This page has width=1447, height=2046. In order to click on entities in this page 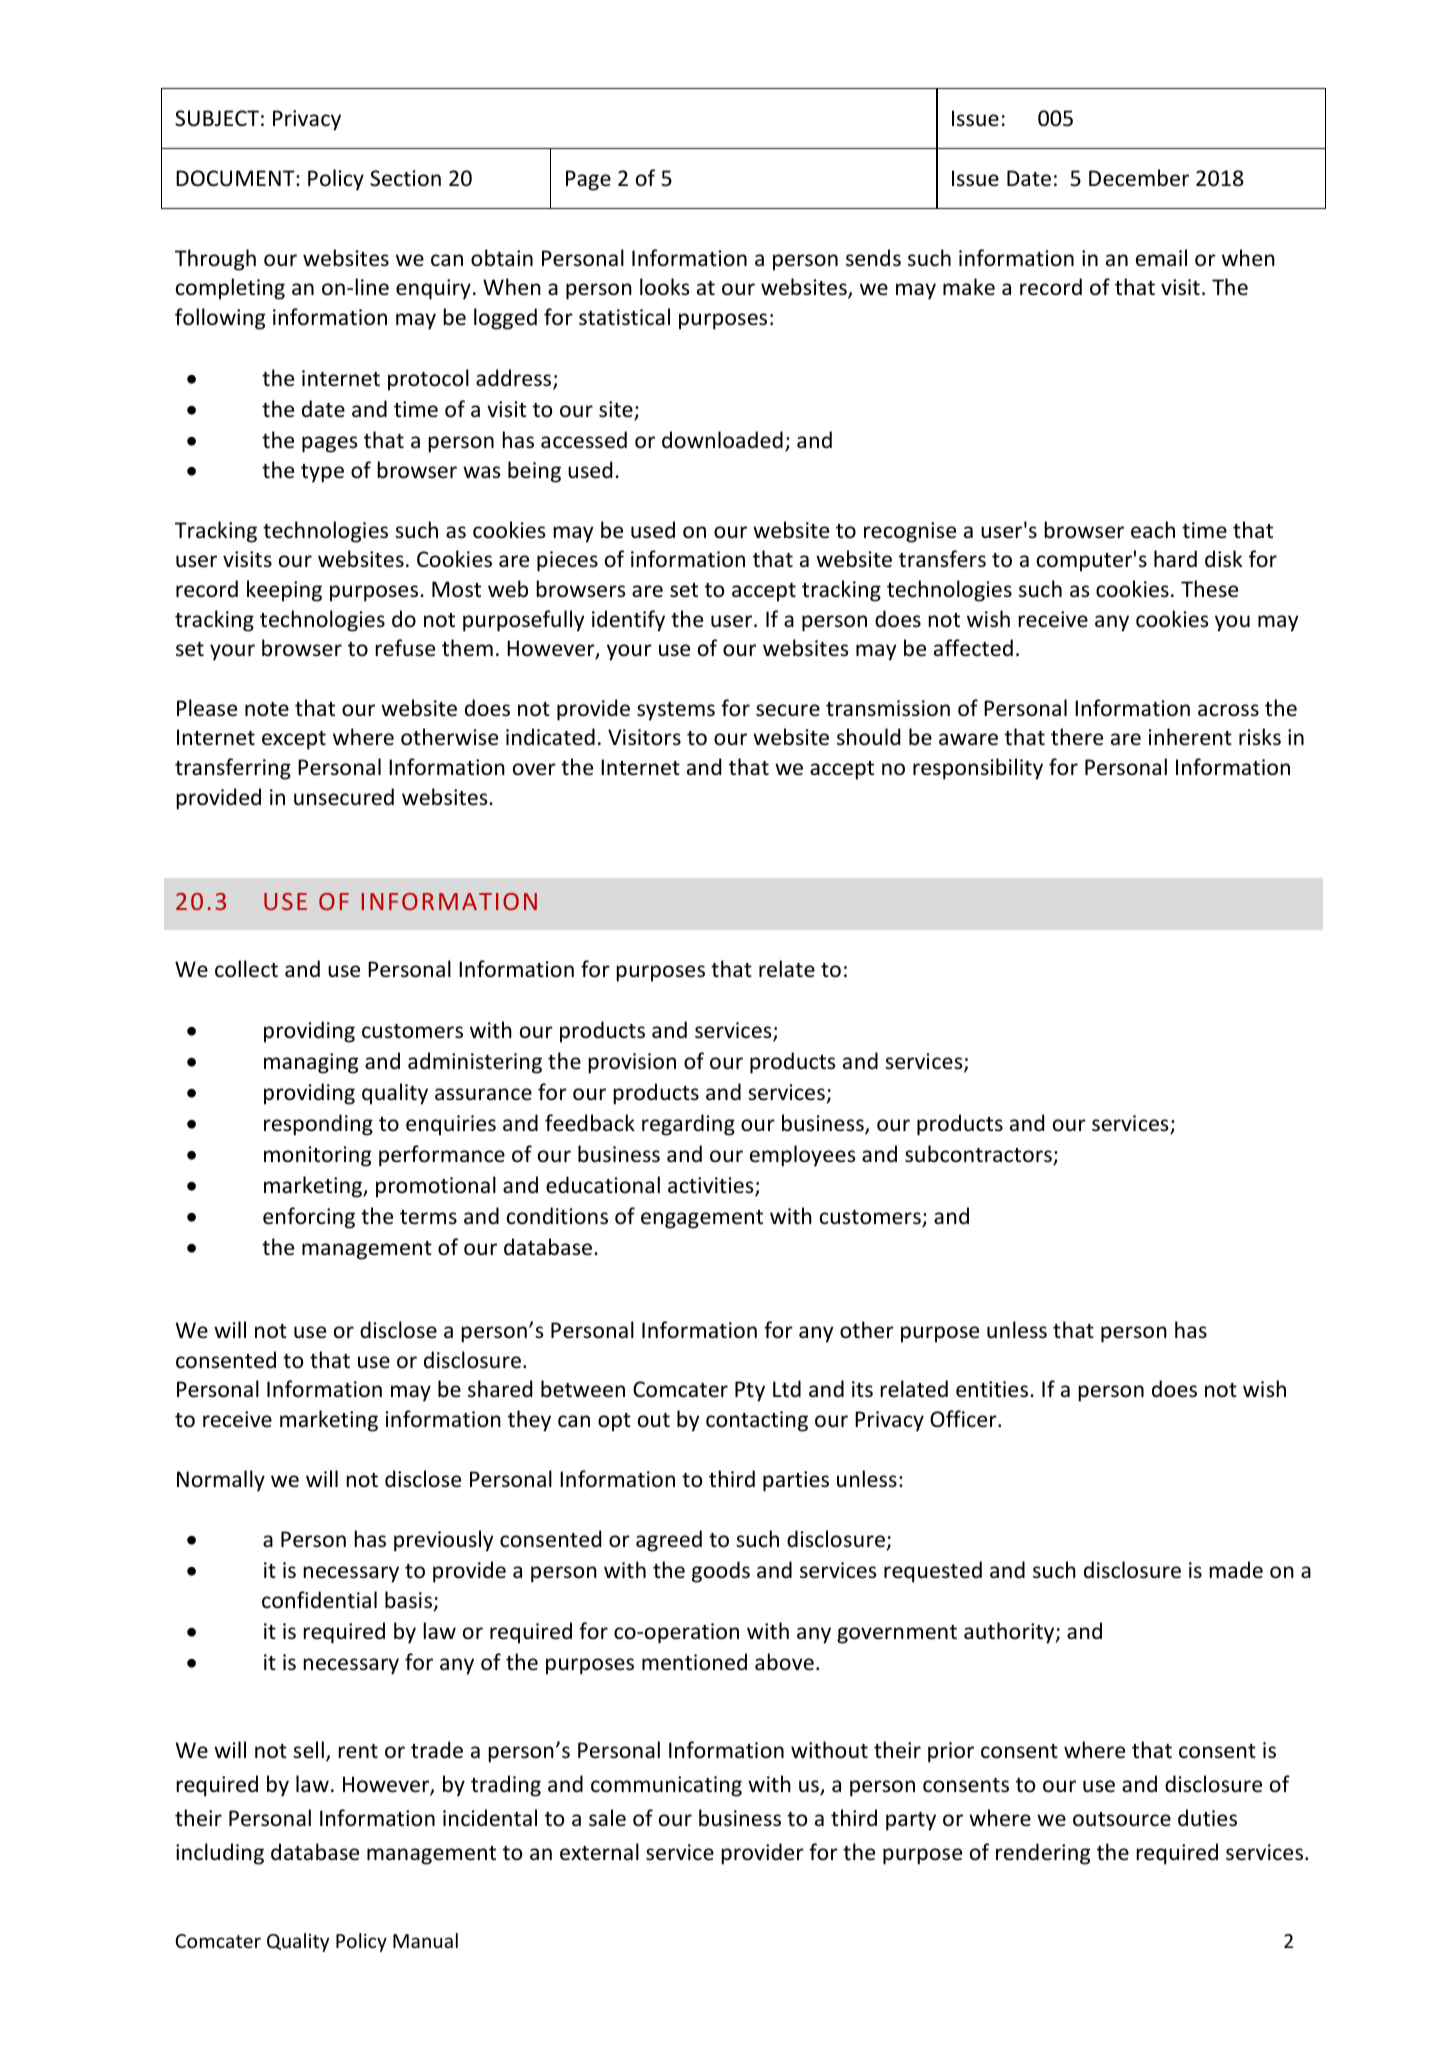, I will do `click(992, 1389)`.
